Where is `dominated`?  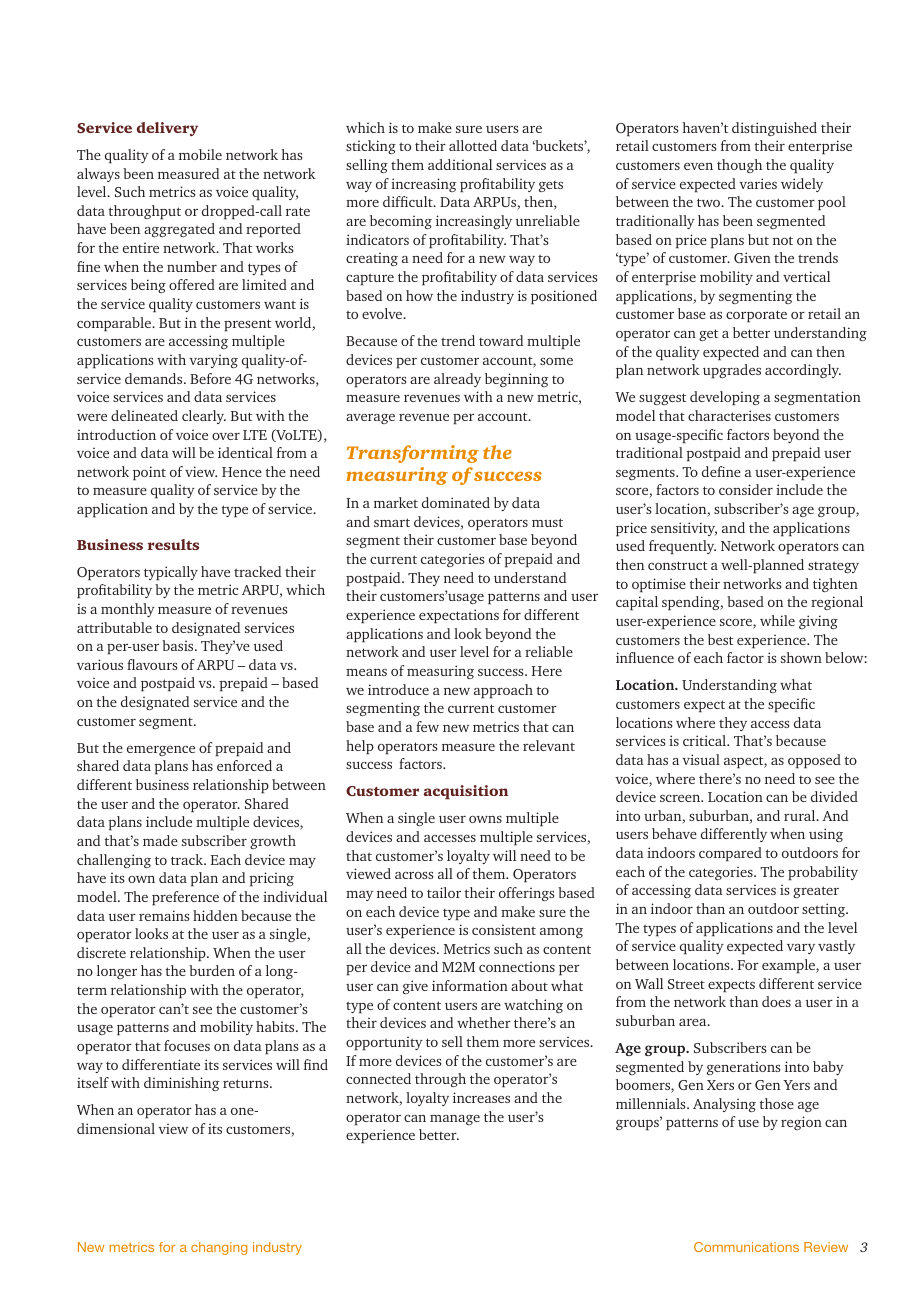 dominated is located at coordinates (456, 502).
